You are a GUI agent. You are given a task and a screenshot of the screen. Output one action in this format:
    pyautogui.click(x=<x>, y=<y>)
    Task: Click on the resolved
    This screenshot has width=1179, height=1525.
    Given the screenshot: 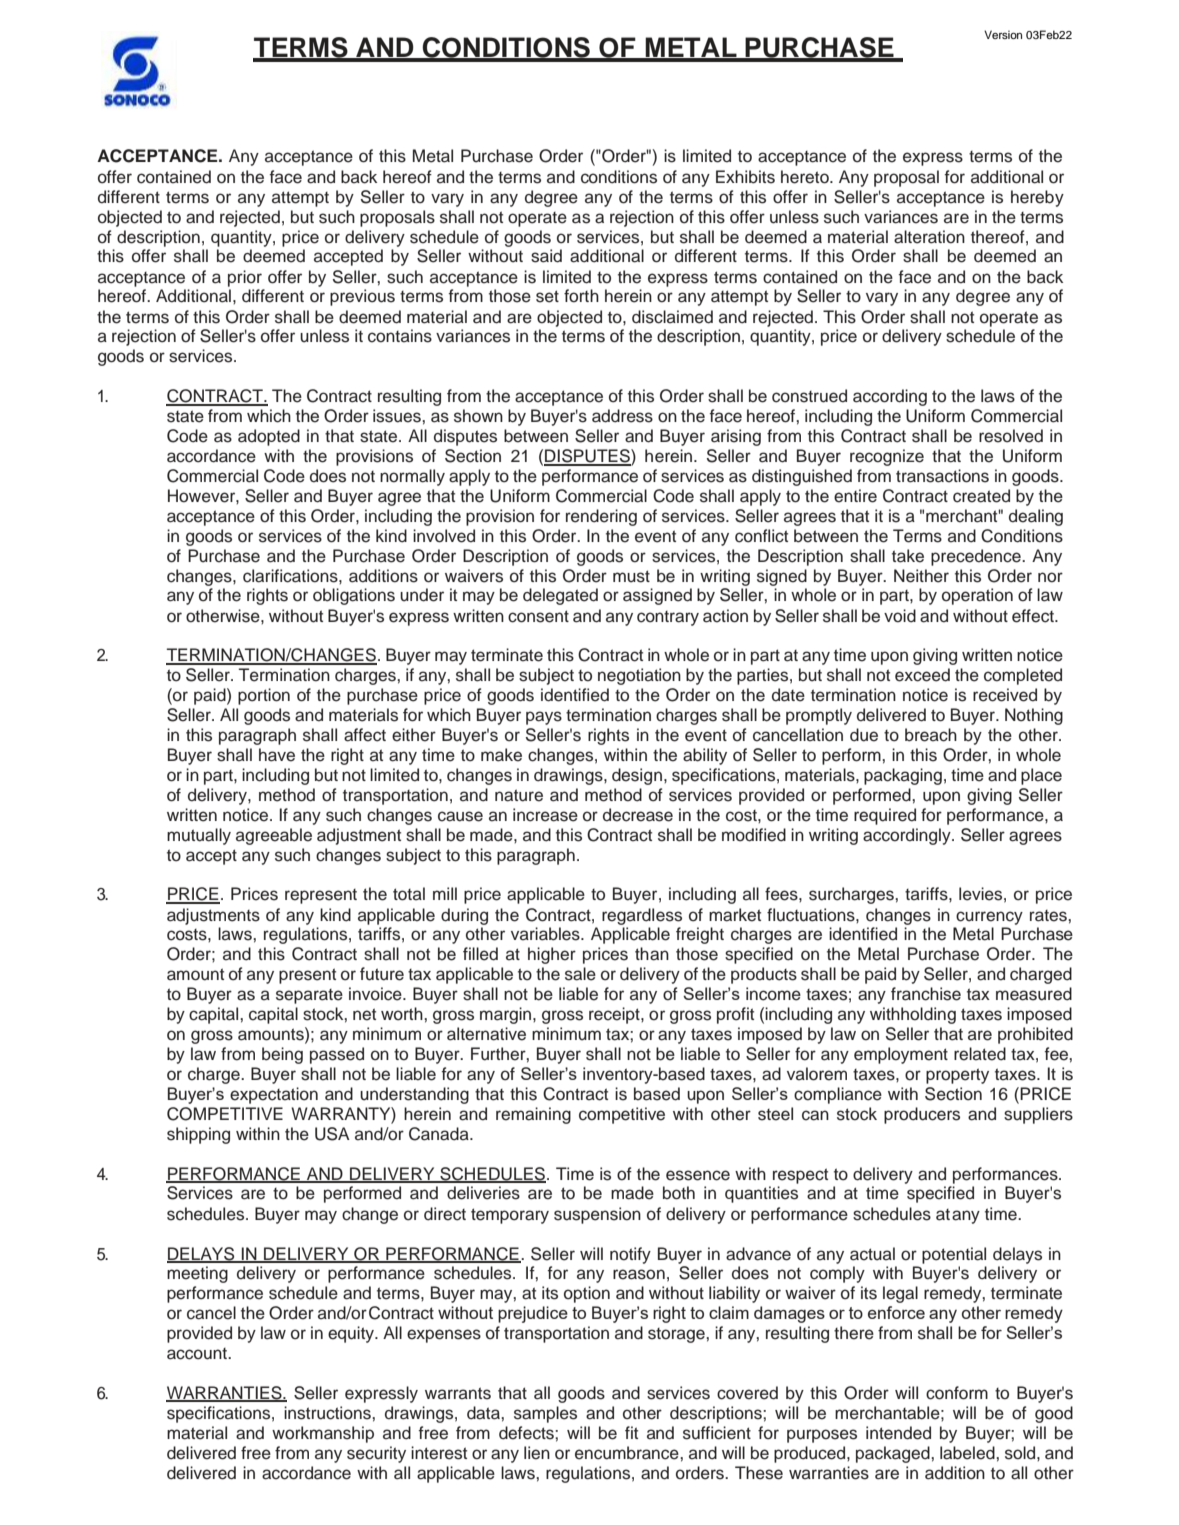 What is the action you would take?
    pyautogui.click(x=1011, y=436)
